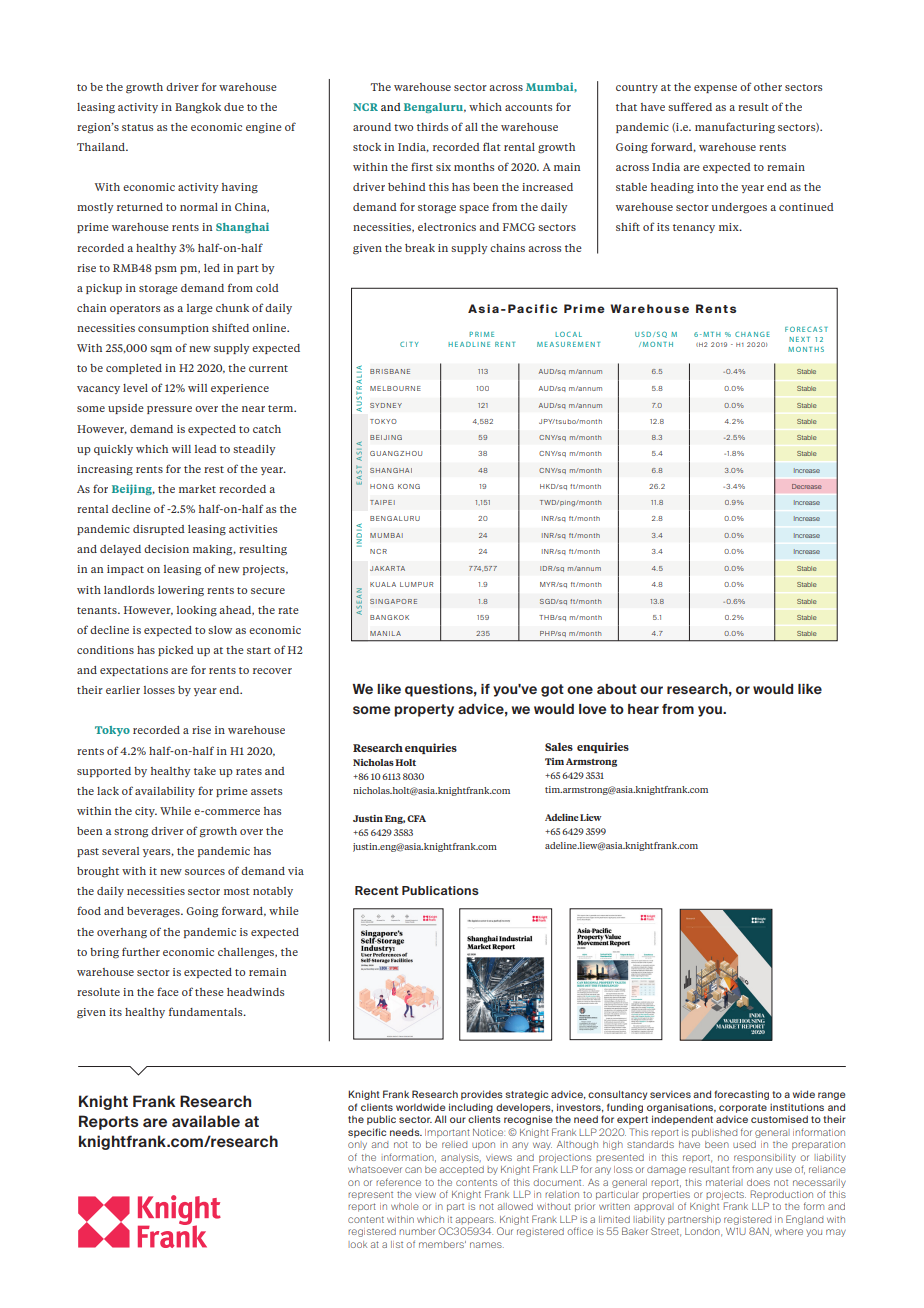 The width and height of the page is (924, 1308). I want to click on thirds, so click(432, 127).
